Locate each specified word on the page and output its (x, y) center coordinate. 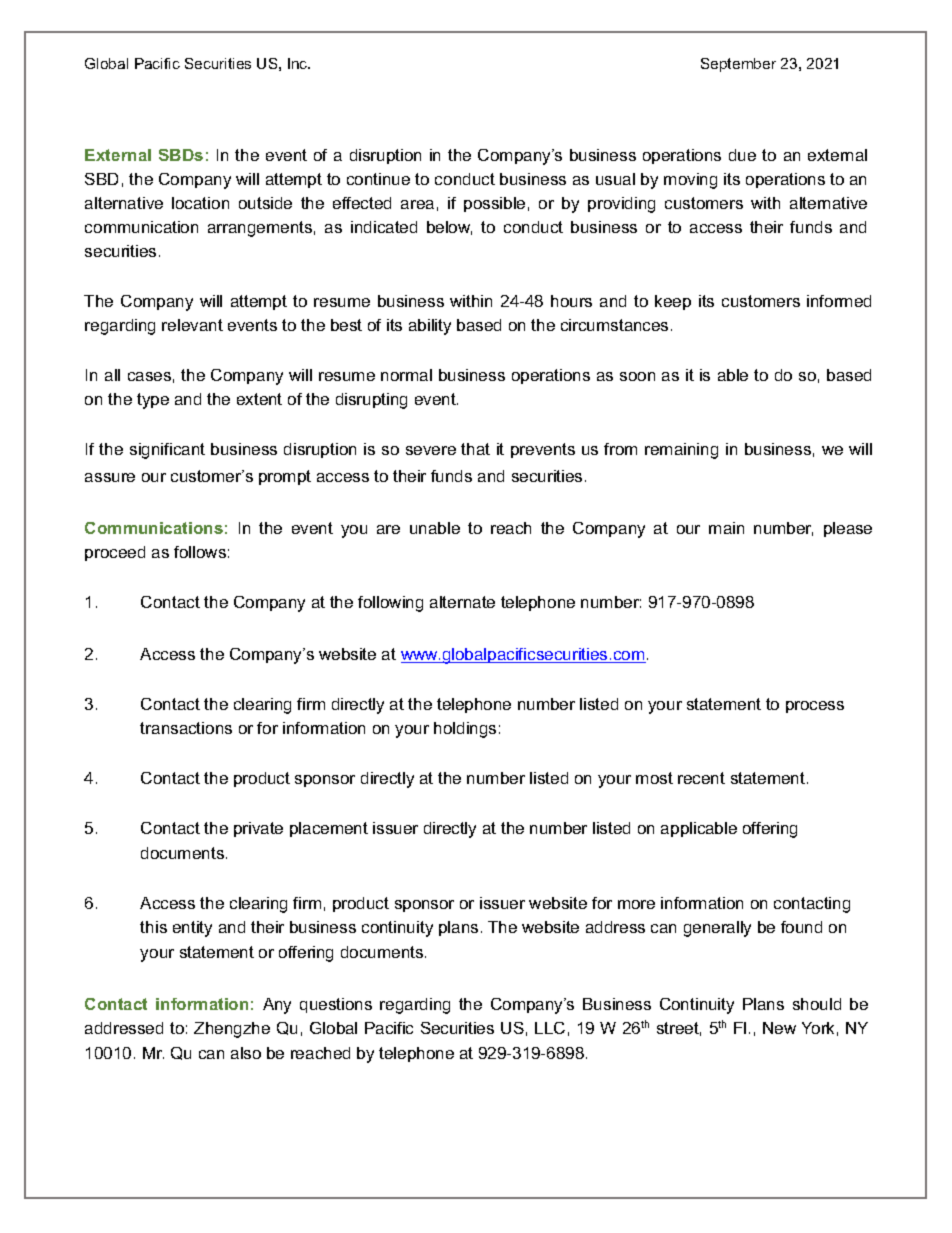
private (258, 829)
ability (430, 327)
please (848, 529)
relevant (192, 325)
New (779, 1028)
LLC (550, 1028)
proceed (115, 553)
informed (839, 301)
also (246, 1053)
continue (378, 179)
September (738, 65)
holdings (465, 730)
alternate (462, 602)
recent (701, 778)
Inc (299, 63)
